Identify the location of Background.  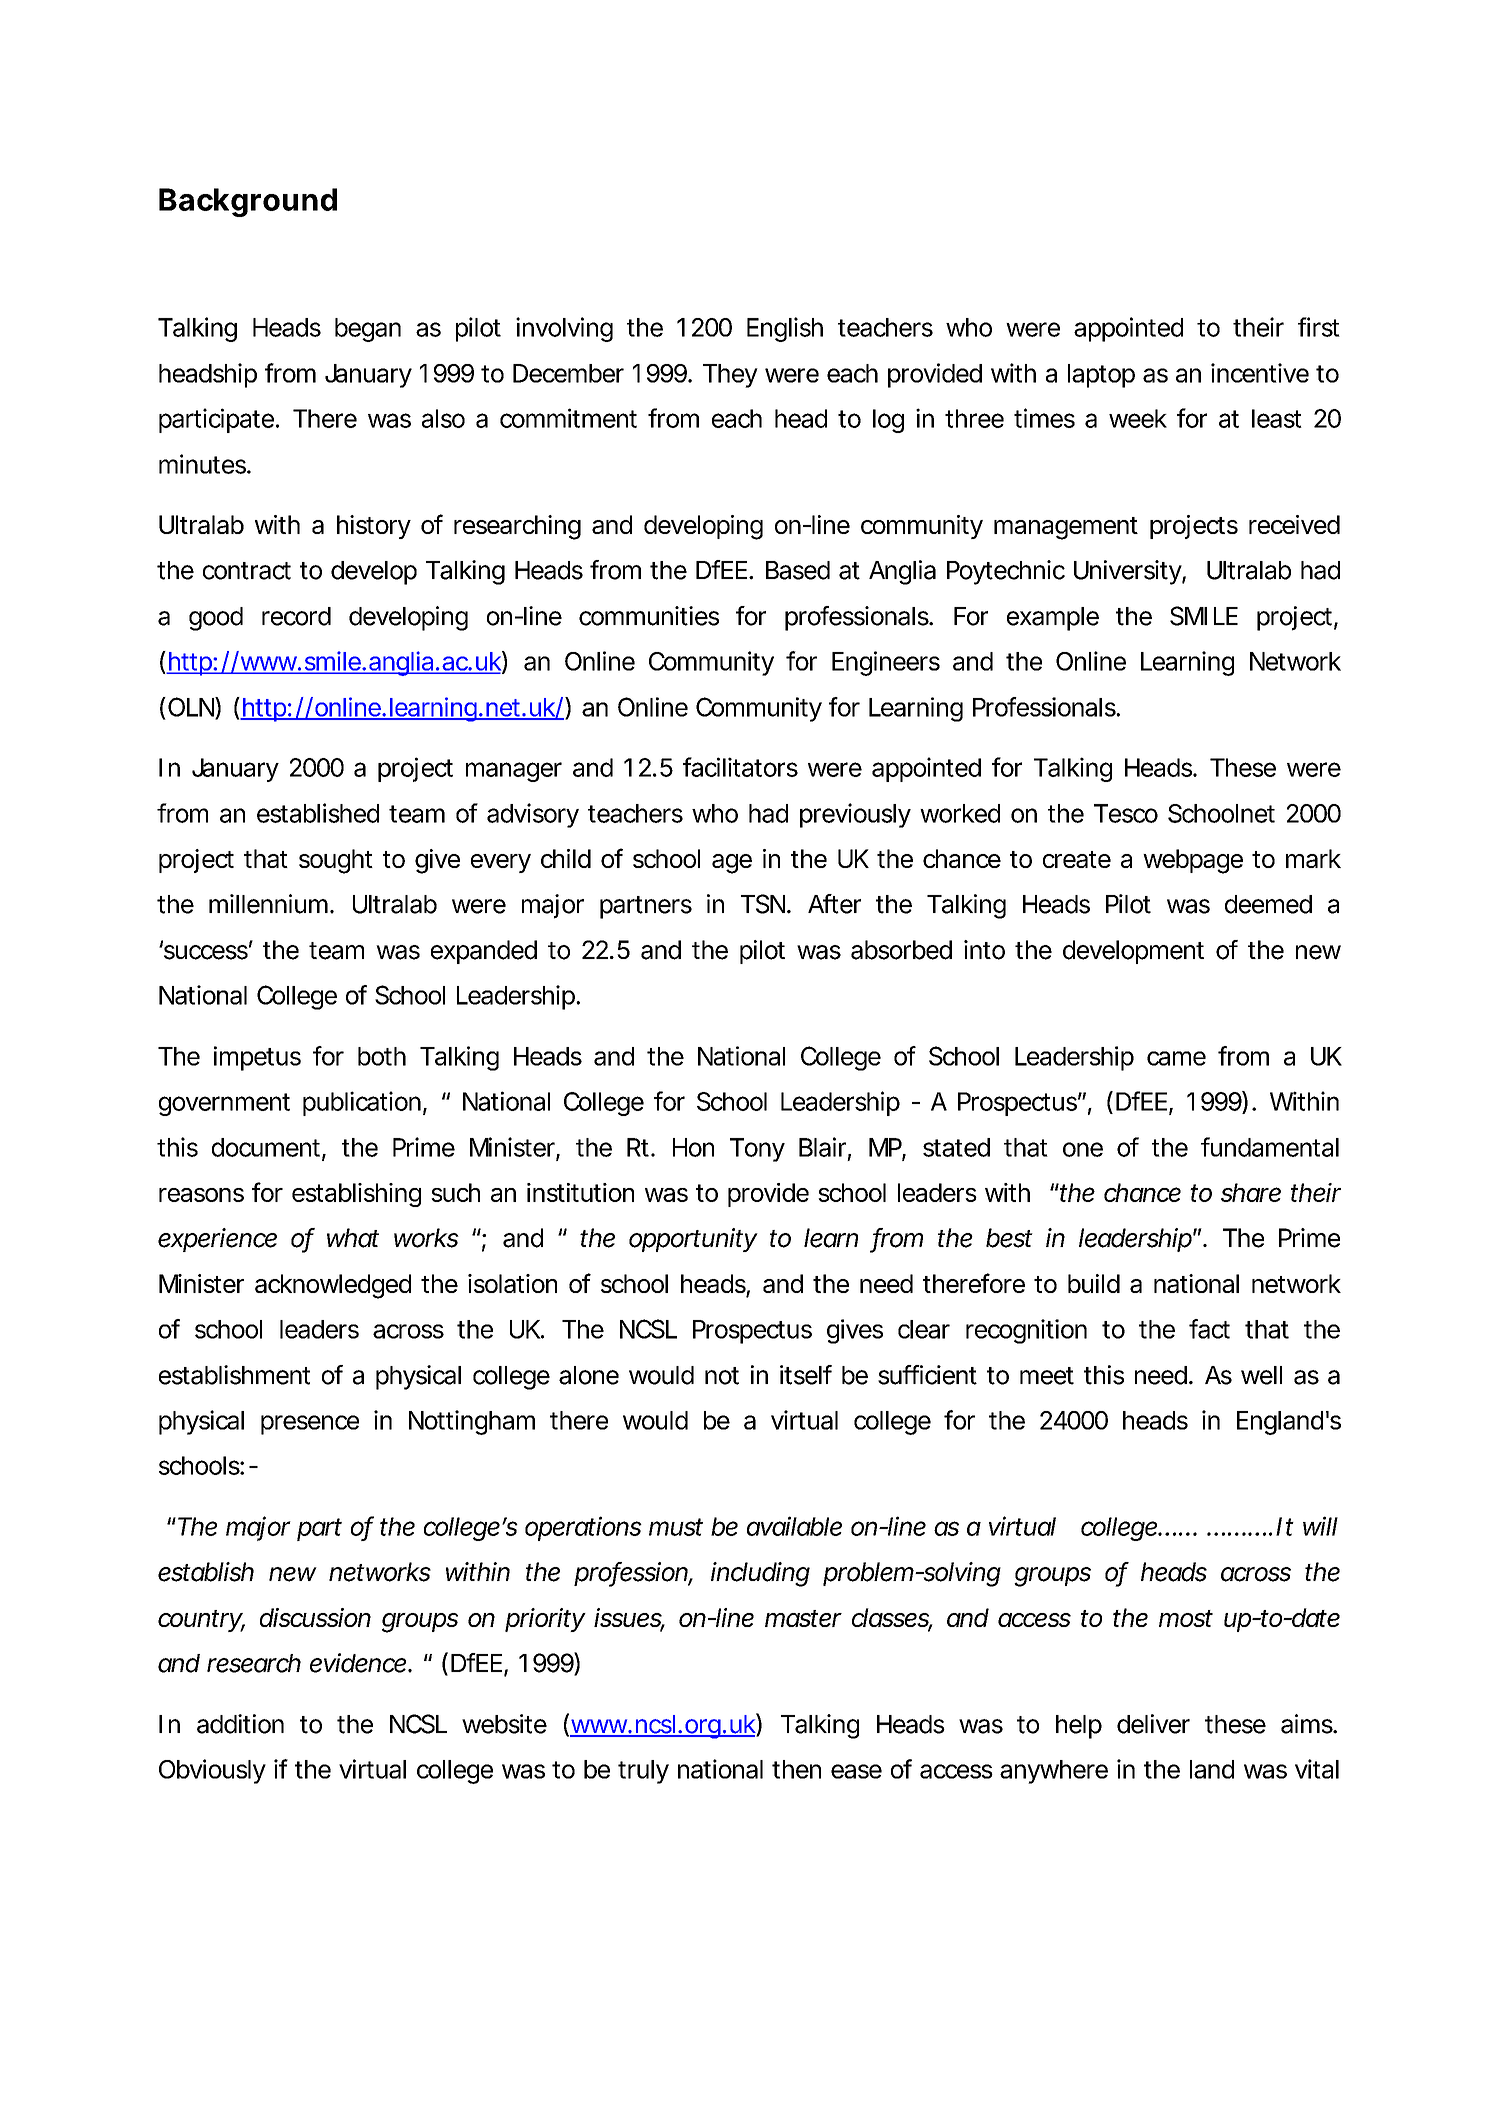
(248, 202).
